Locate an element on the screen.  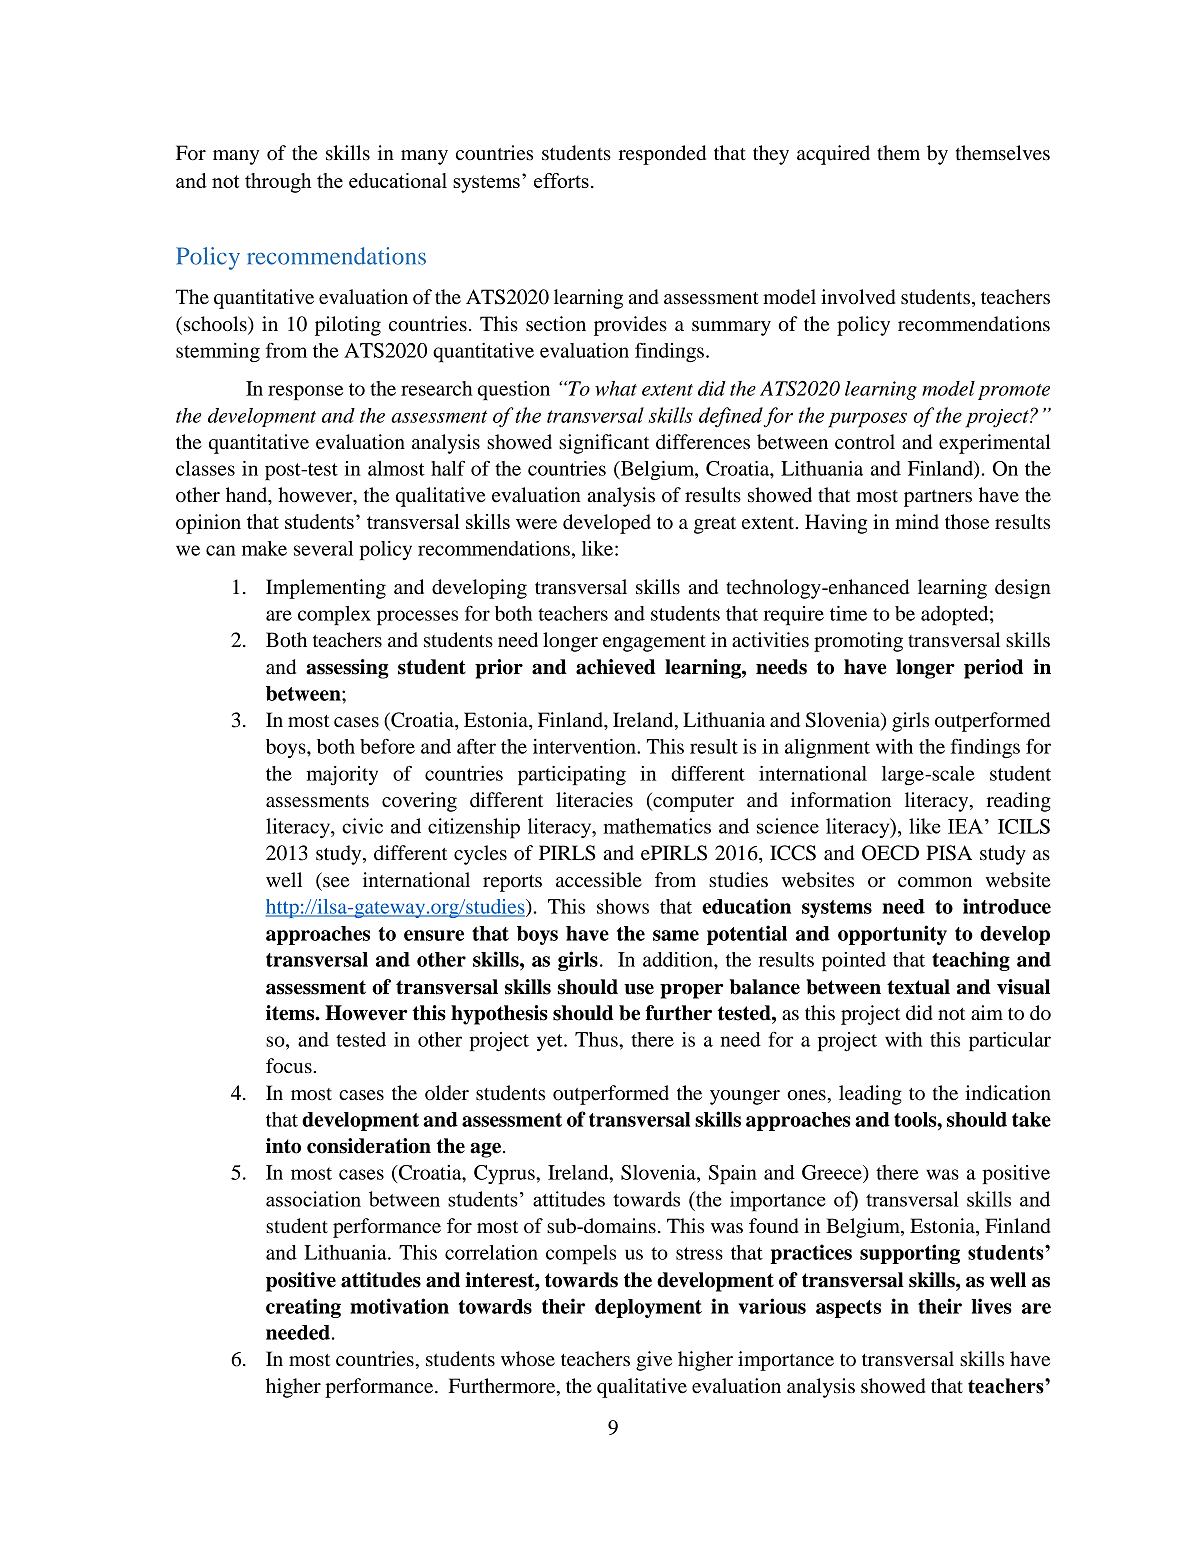
acquired is located at coordinates (833, 155).
